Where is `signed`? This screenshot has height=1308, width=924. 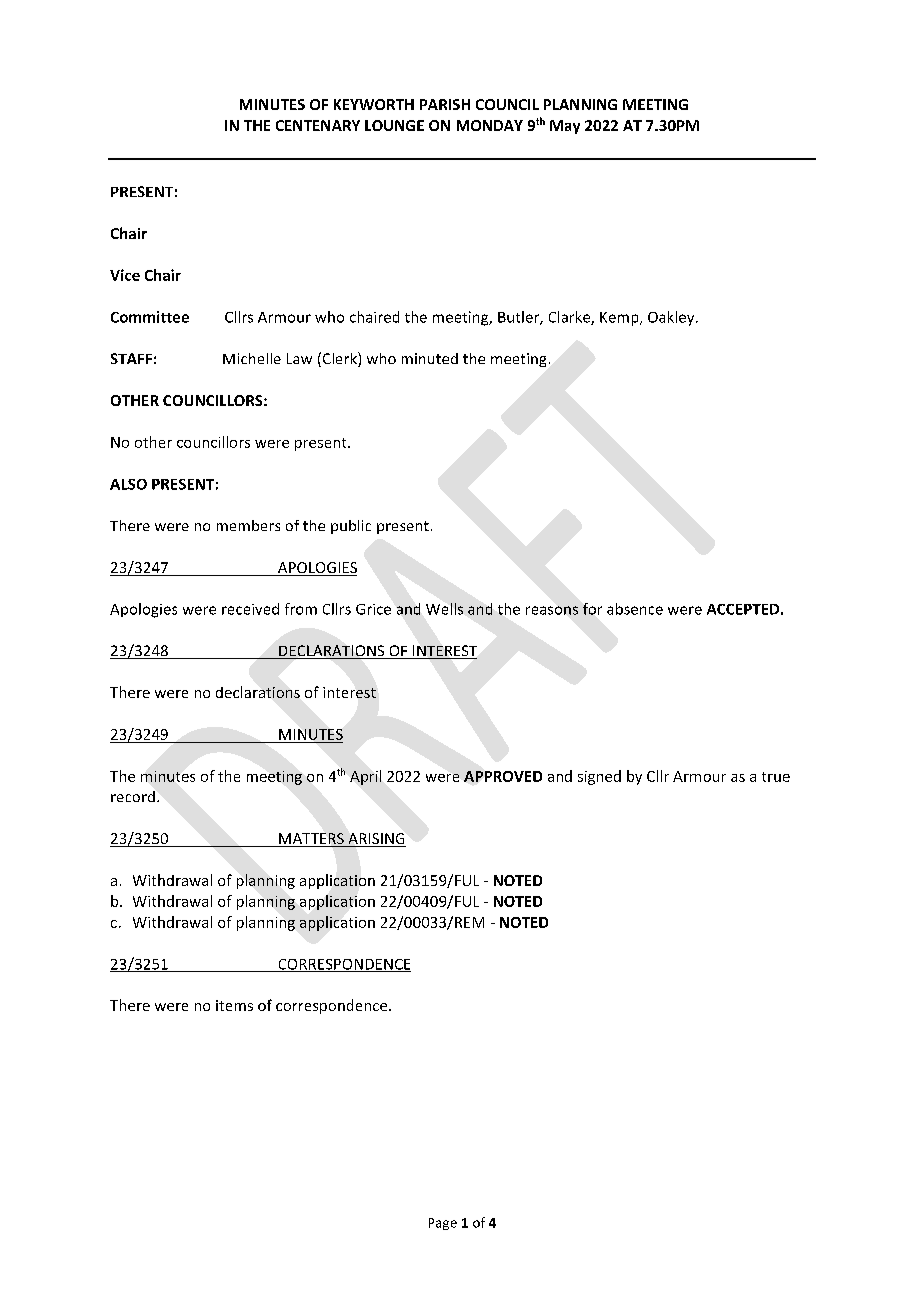
signed is located at coordinates (599, 777).
